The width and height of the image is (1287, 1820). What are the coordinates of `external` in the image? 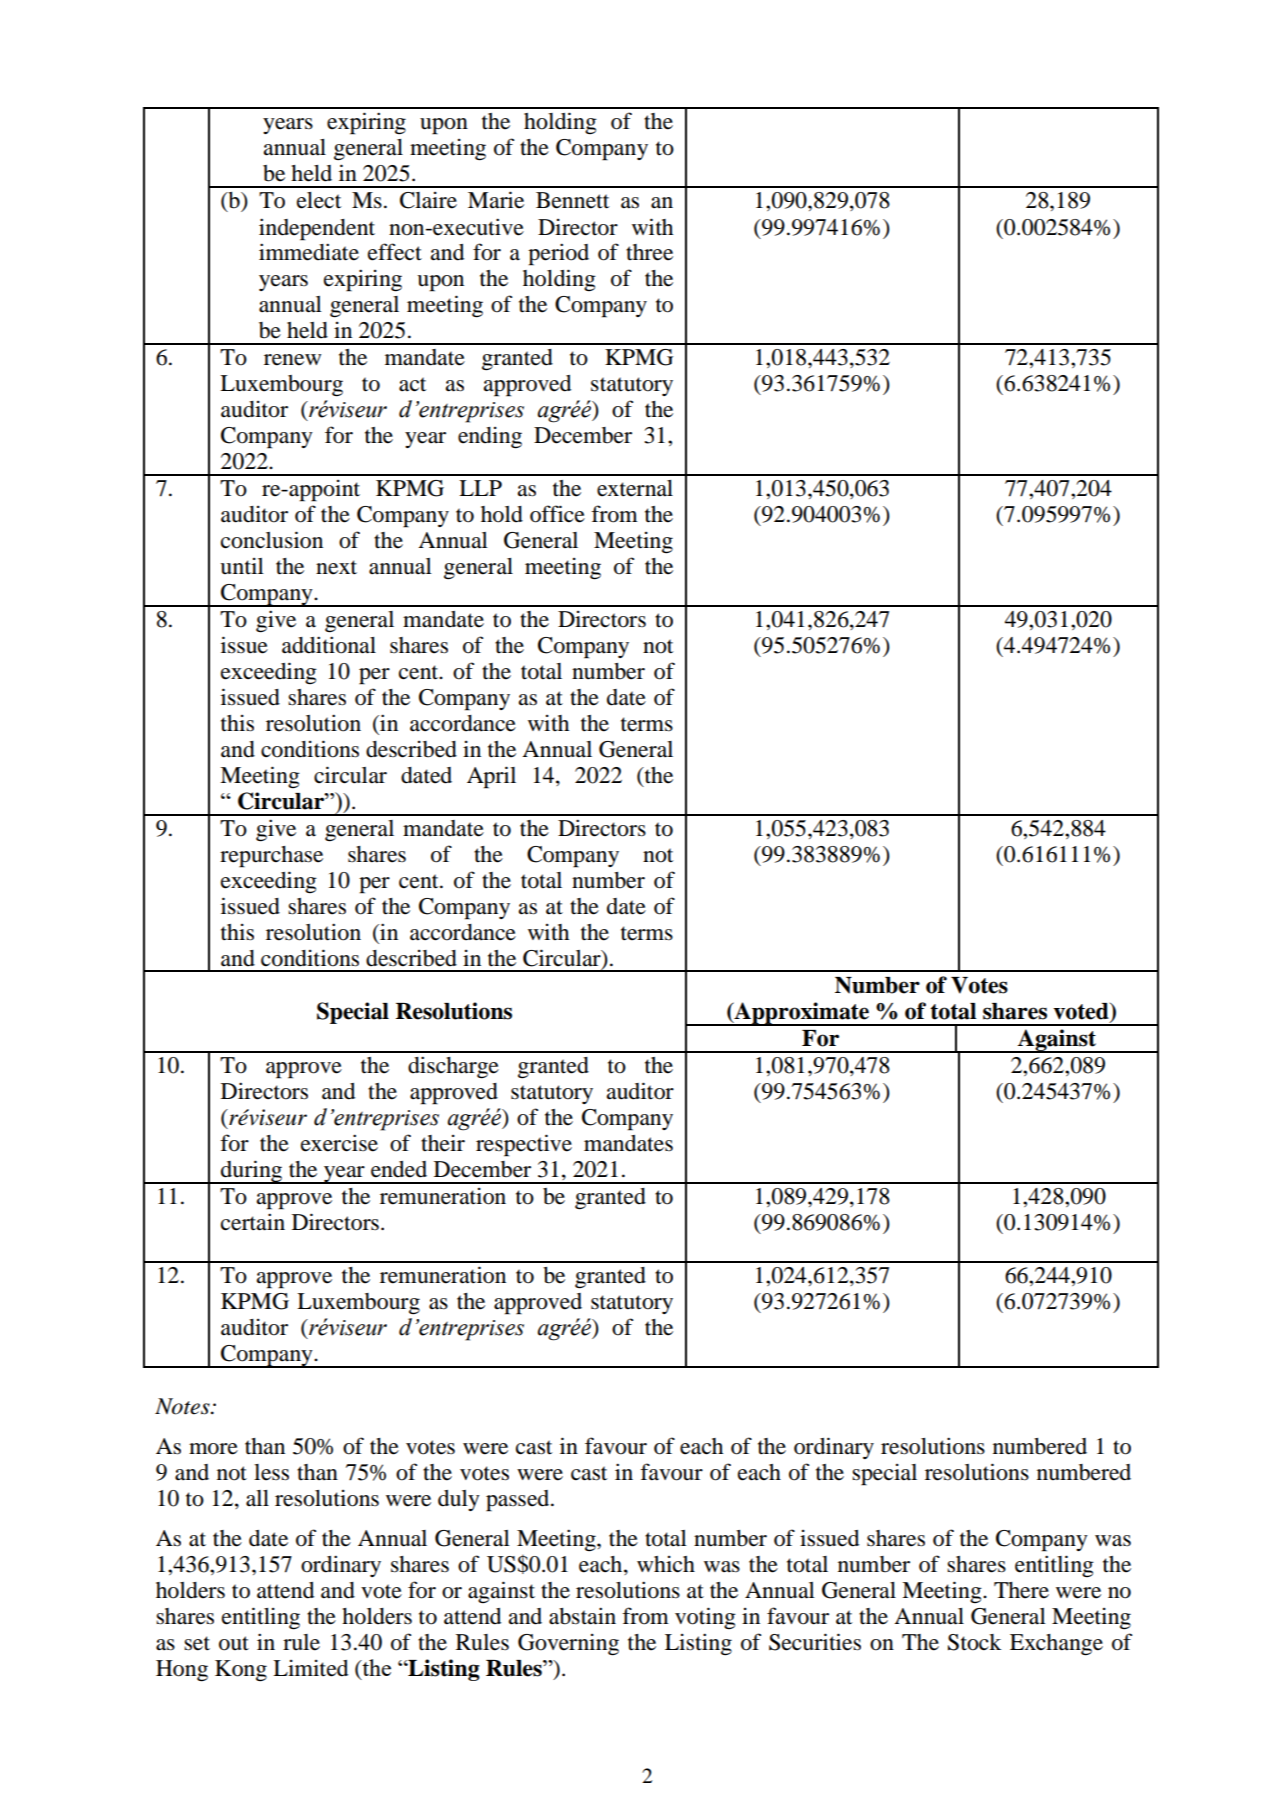 It's located at (635, 488).
